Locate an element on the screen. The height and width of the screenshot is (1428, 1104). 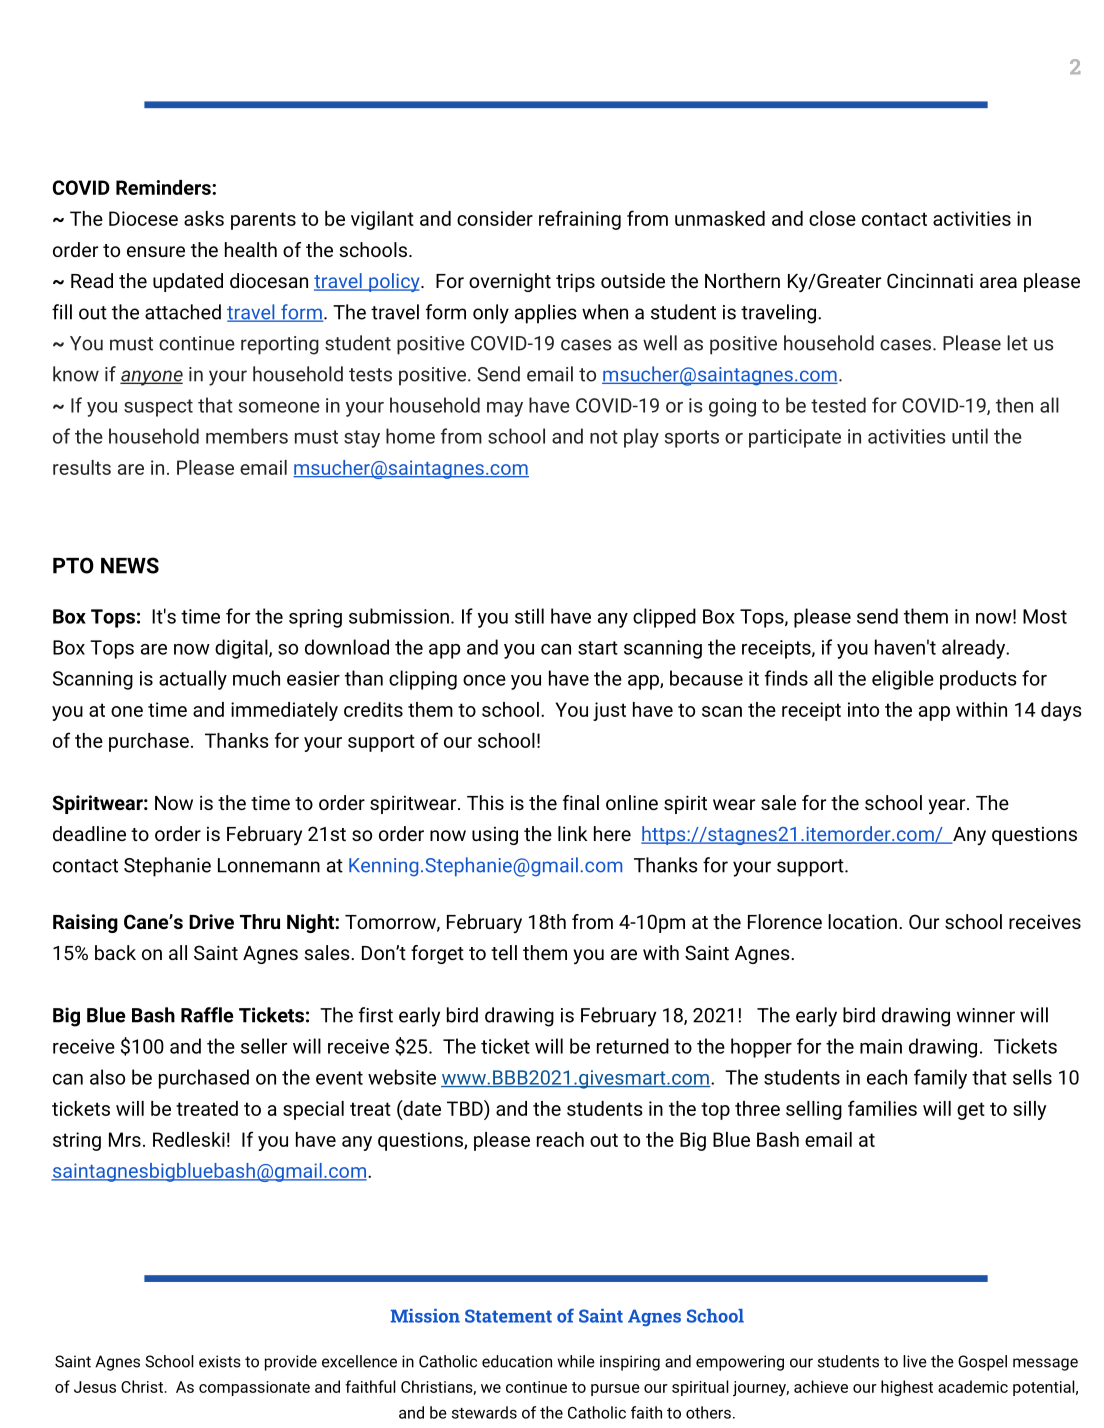
Cincinnati is located at coordinates (930, 280).
